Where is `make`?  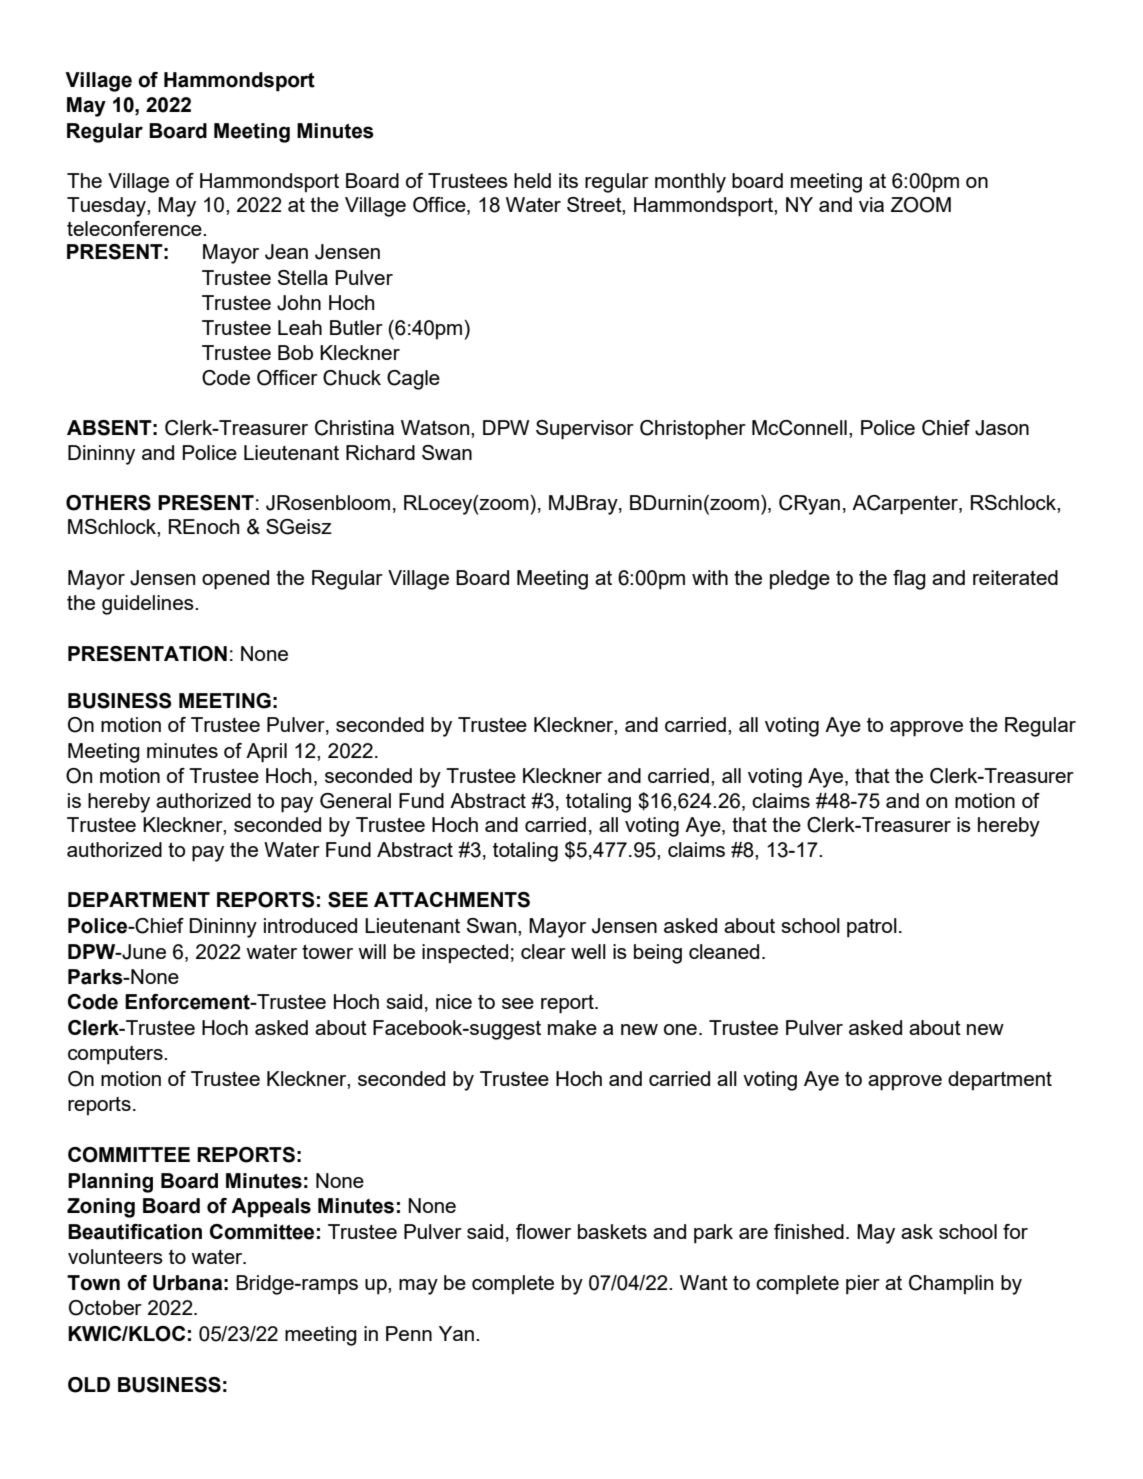
make is located at coordinates (572, 1027).
